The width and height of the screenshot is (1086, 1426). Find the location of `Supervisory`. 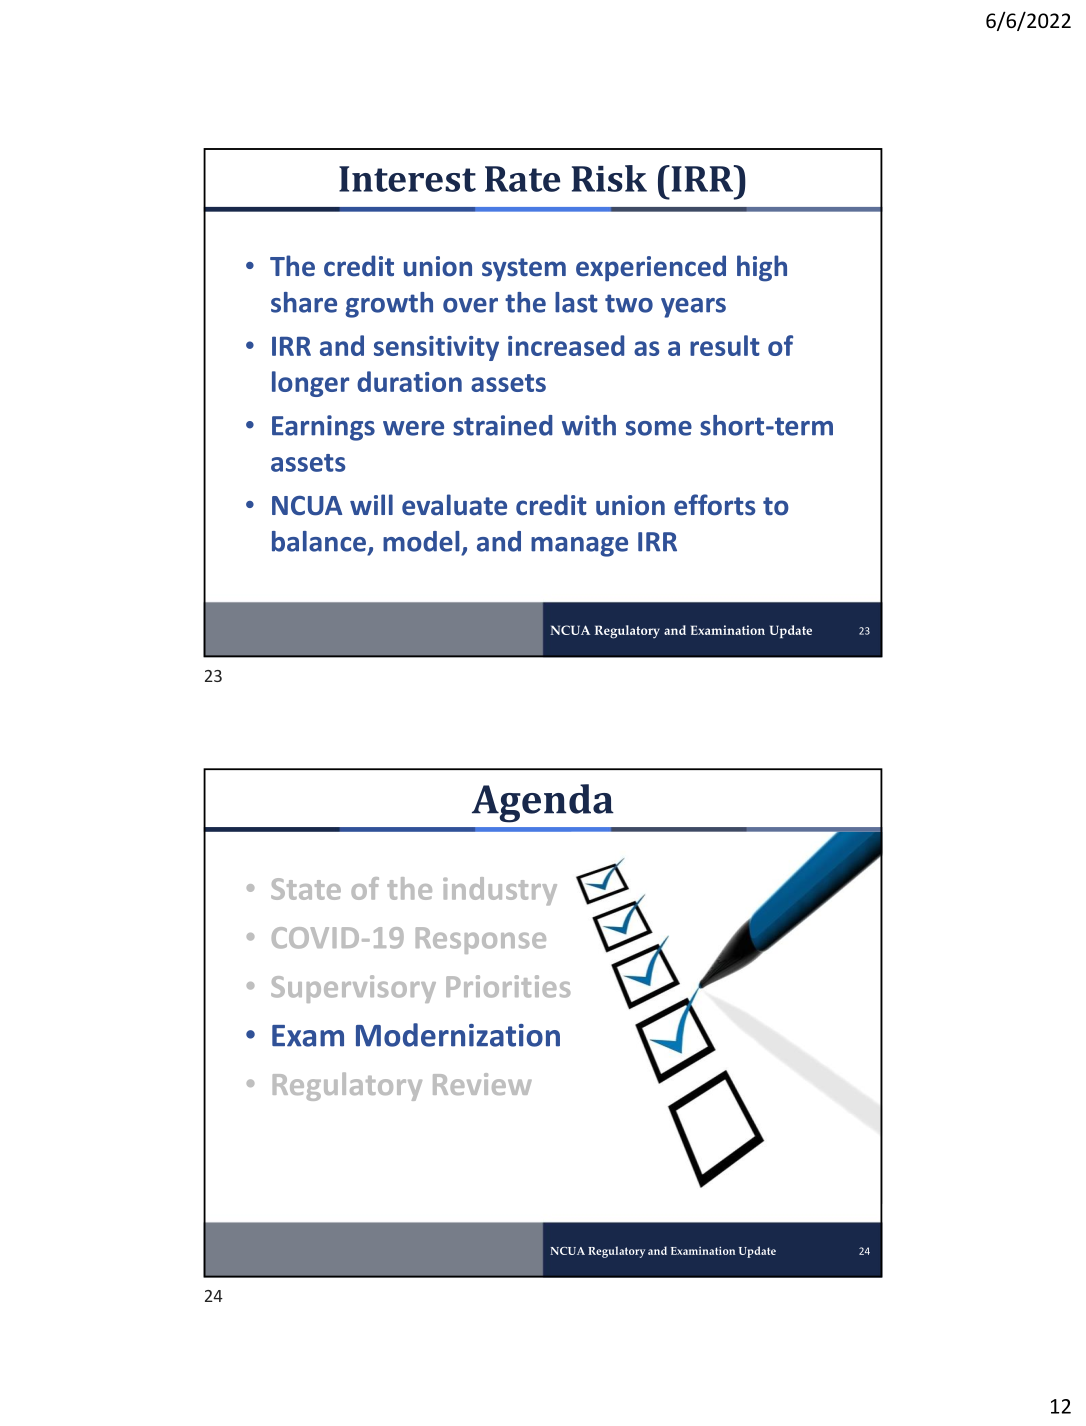

Supervisory is located at coordinates (353, 989).
